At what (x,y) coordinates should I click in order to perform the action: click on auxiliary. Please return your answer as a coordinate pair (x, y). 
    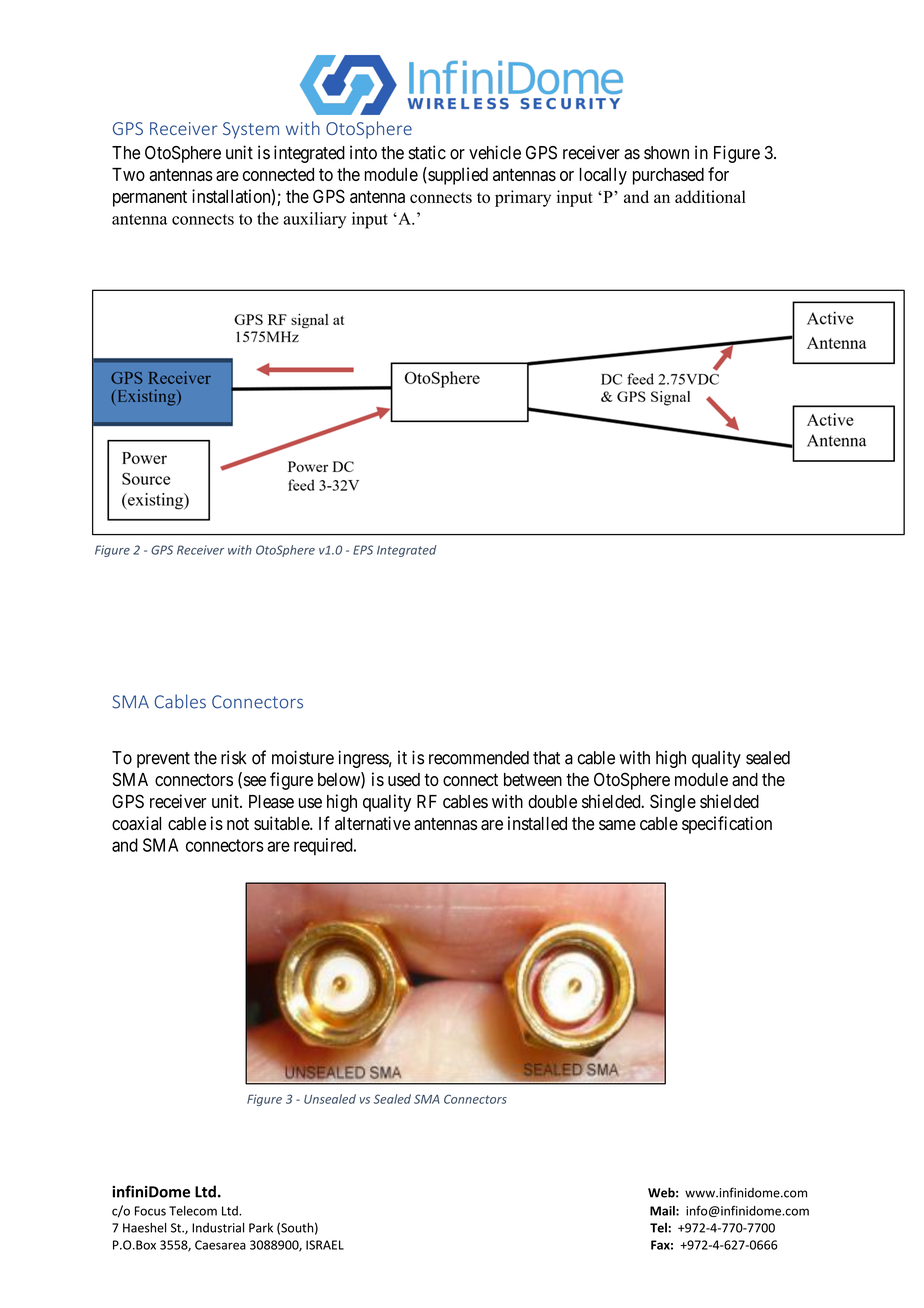
    Looking at the image, I should click on (314, 220).
